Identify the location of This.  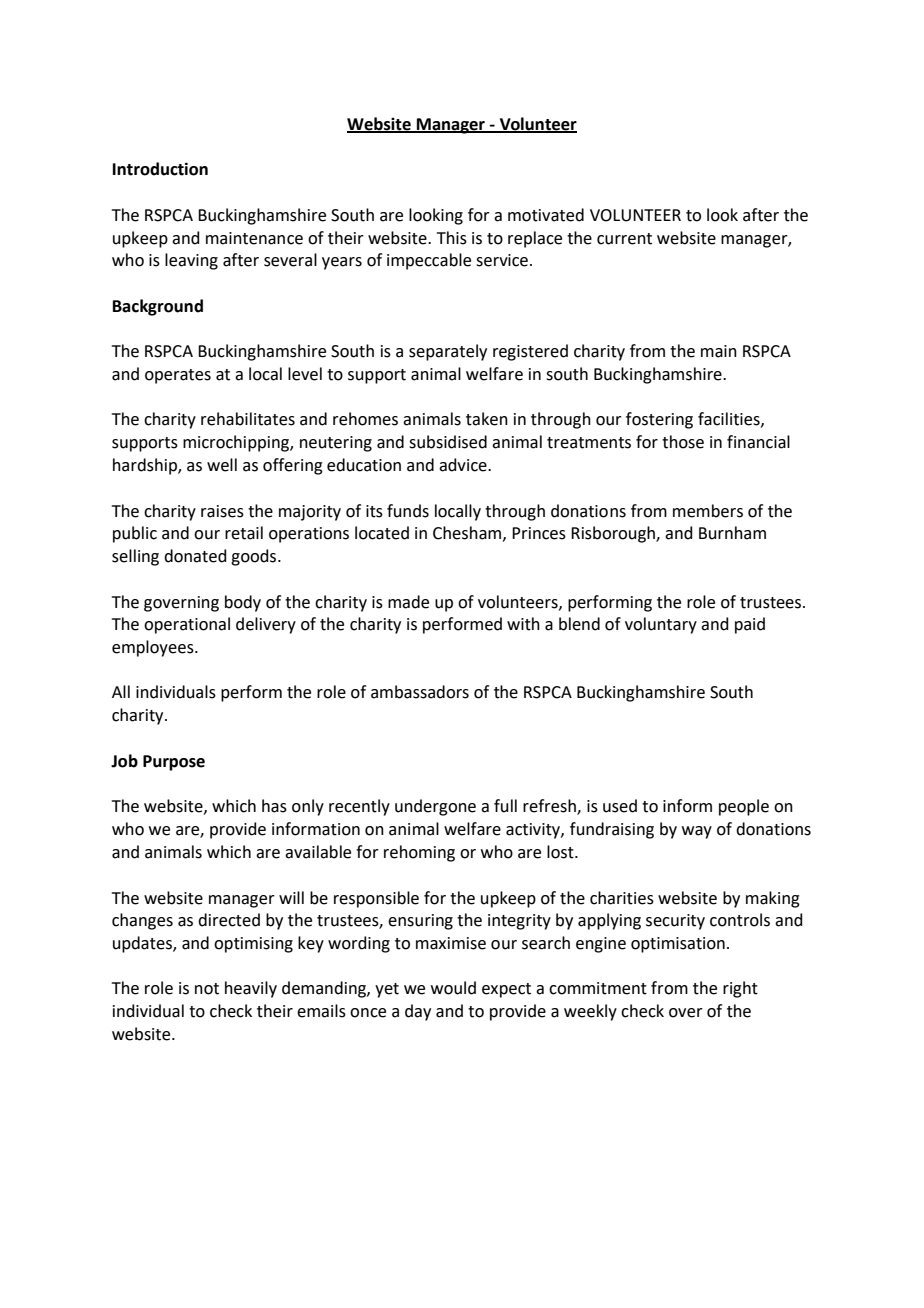
(452, 238).
